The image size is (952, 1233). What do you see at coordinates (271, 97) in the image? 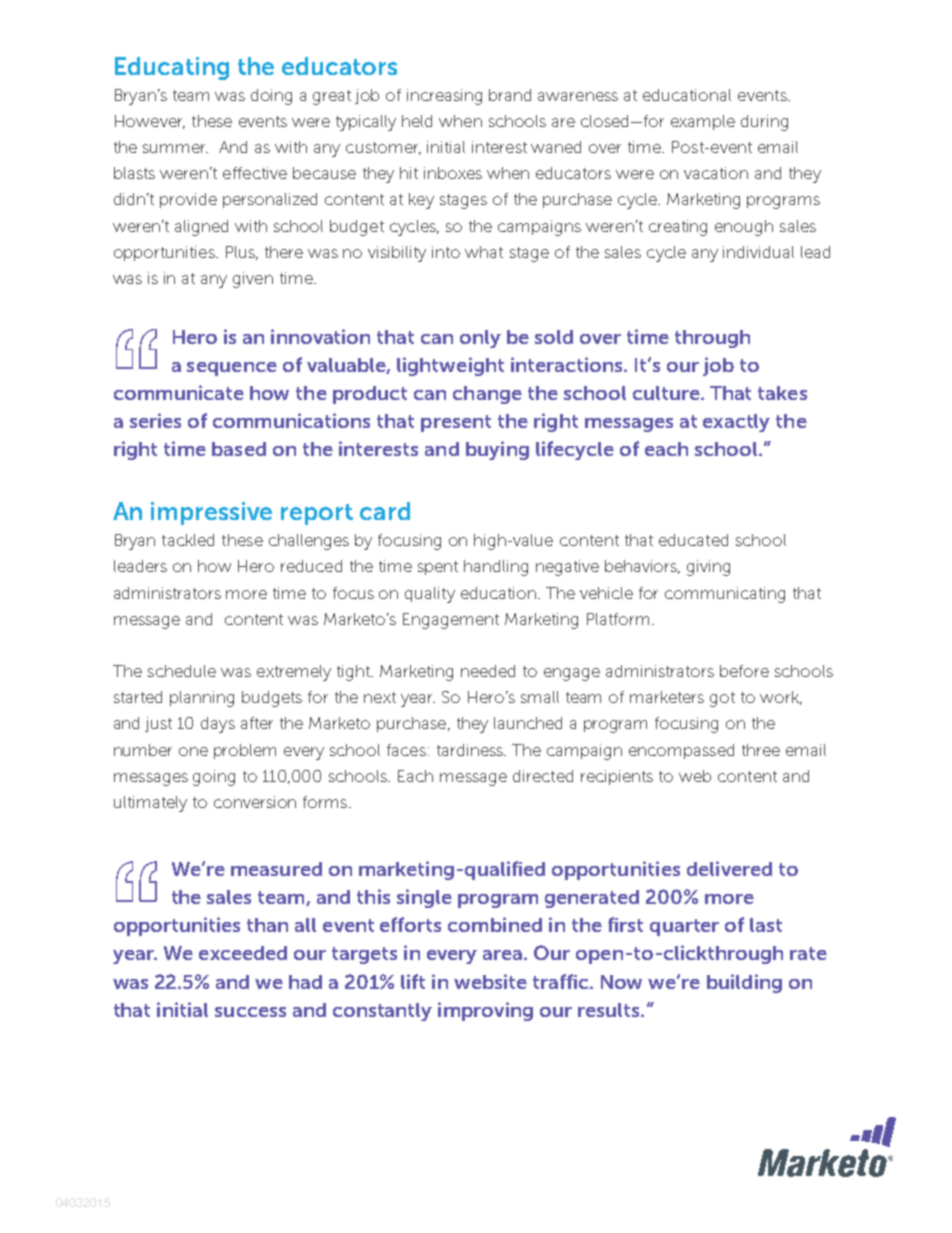
I see `doing` at bounding box center [271, 97].
